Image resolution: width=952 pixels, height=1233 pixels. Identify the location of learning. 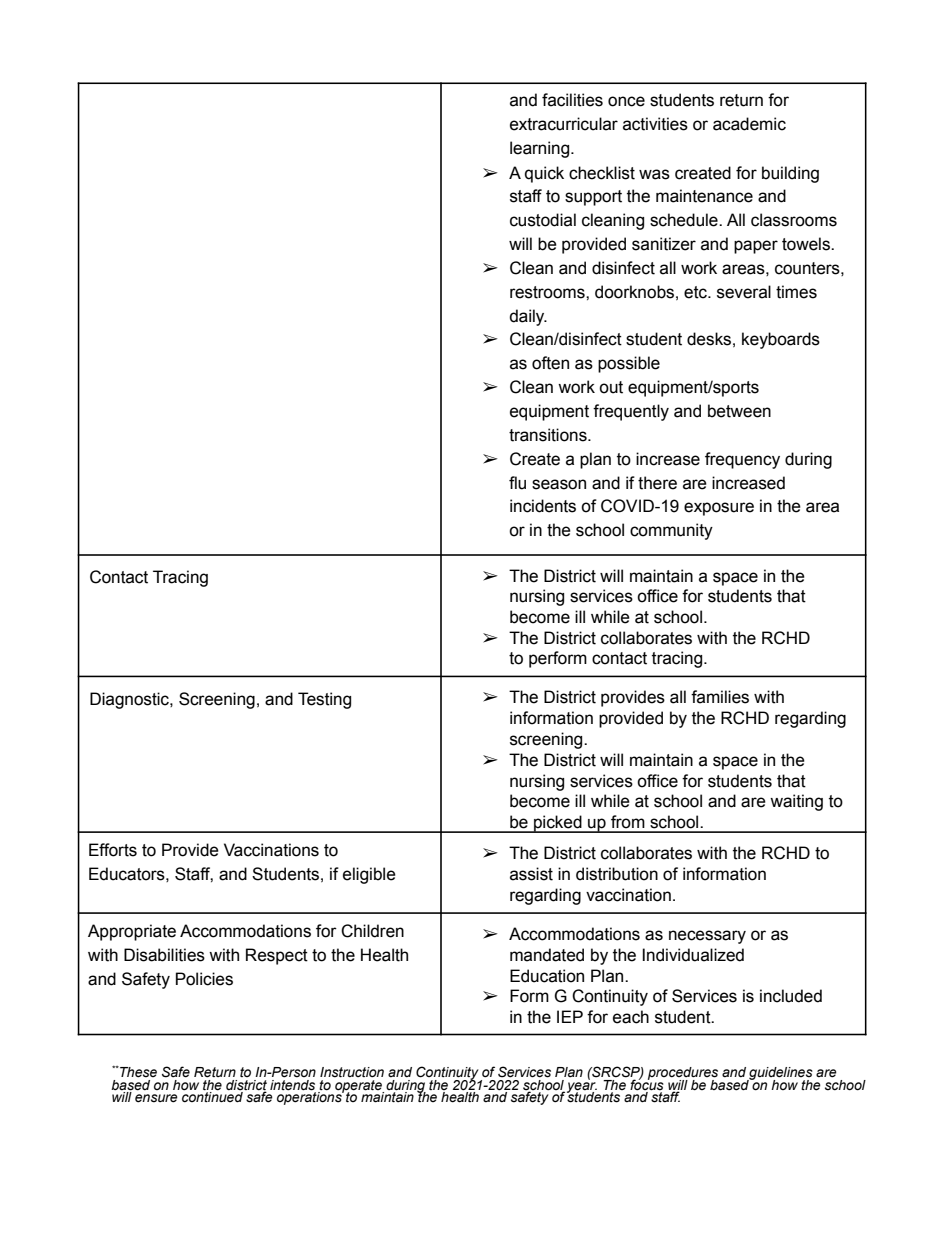
(541, 149).
